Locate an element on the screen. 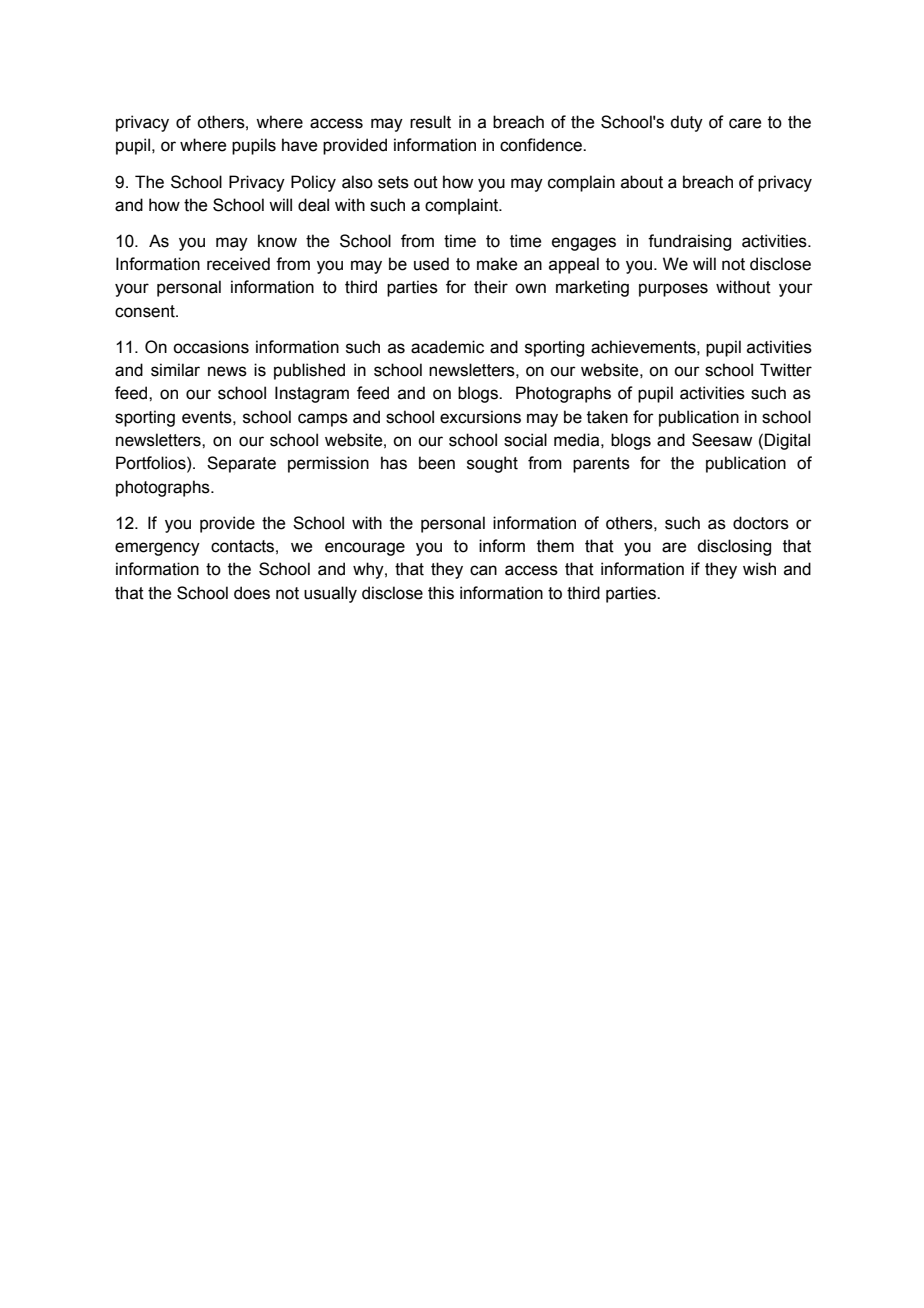  duty is located at coordinates (686, 123).
